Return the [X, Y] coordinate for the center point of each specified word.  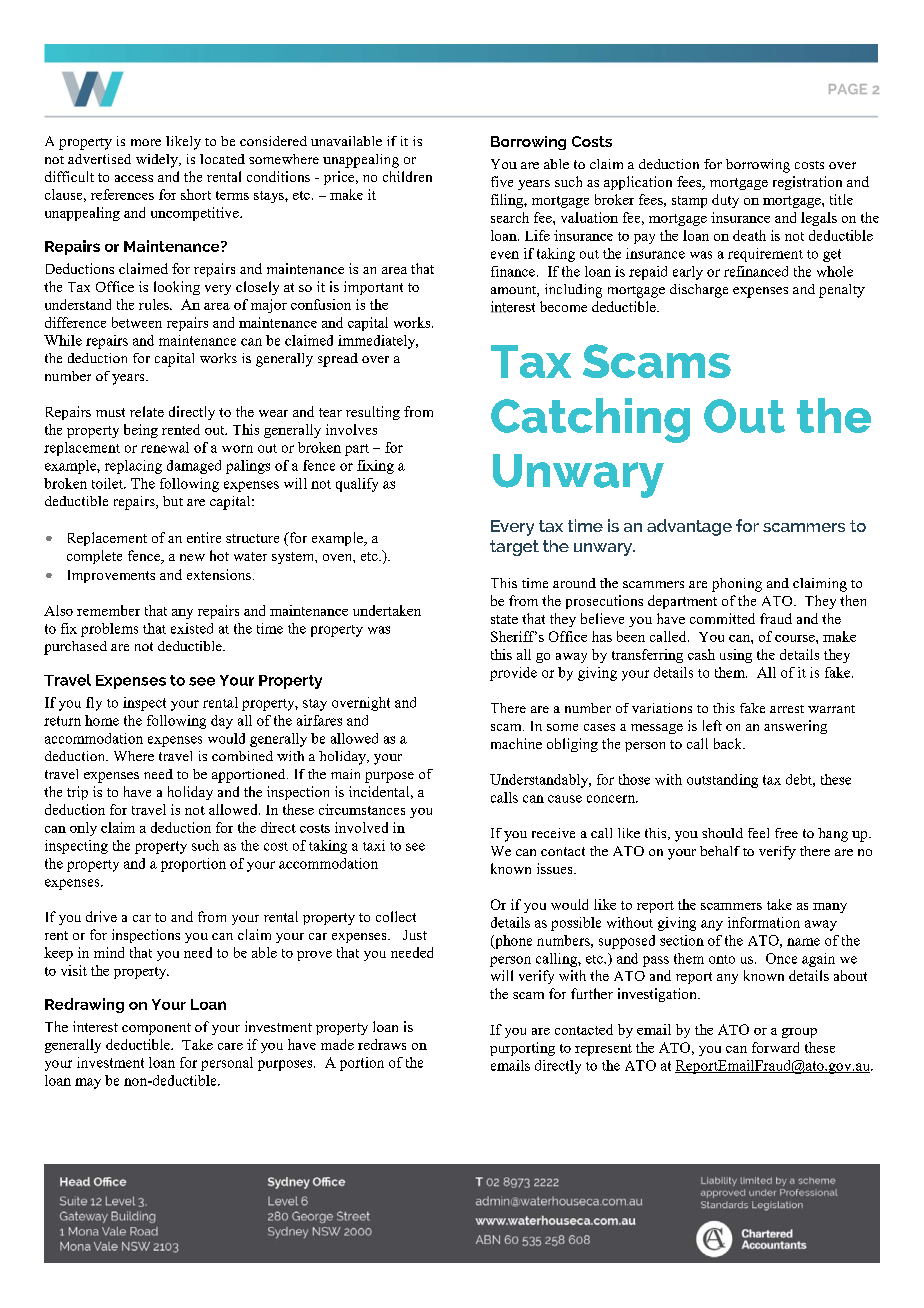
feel [758, 833]
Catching [590, 420]
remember [108, 610]
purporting [522, 1049]
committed [722, 618]
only [83, 829]
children [407, 176]
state [504, 619]
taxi [374, 845]
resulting [373, 413]
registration [807, 183]
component [156, 1029]
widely [158, 161]
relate [147, 411]
